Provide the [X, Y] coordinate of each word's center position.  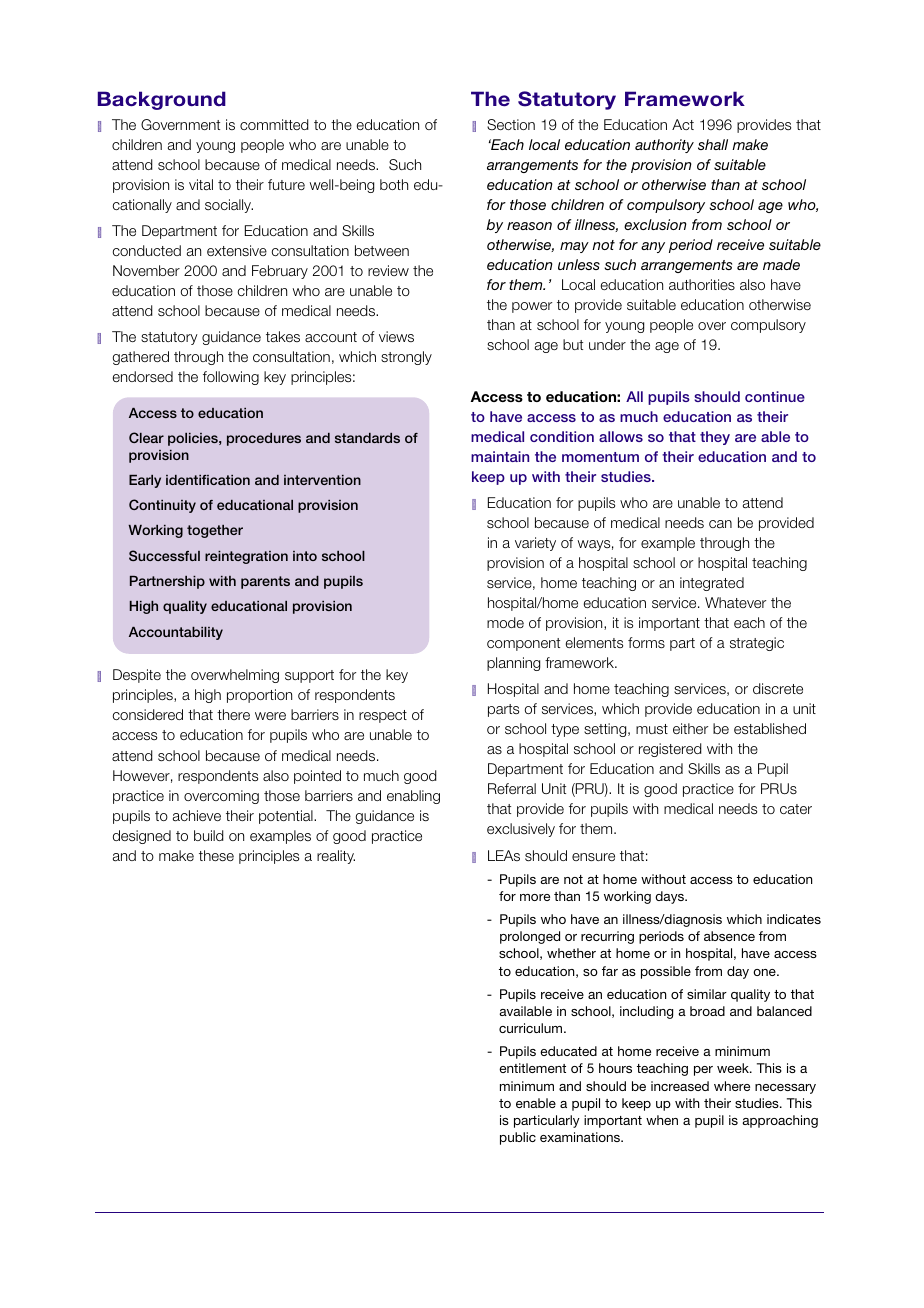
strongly [406, 358]
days [670, 897]
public [518, 1138]
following [231, 378]
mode [505, 622]
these [216, 855]
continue [775, 396]
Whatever [735, 602]
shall [713, 144]
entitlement [532, 1068]
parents [265, 582]
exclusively [521, 830]
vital [201, 184]
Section [511, 124]
